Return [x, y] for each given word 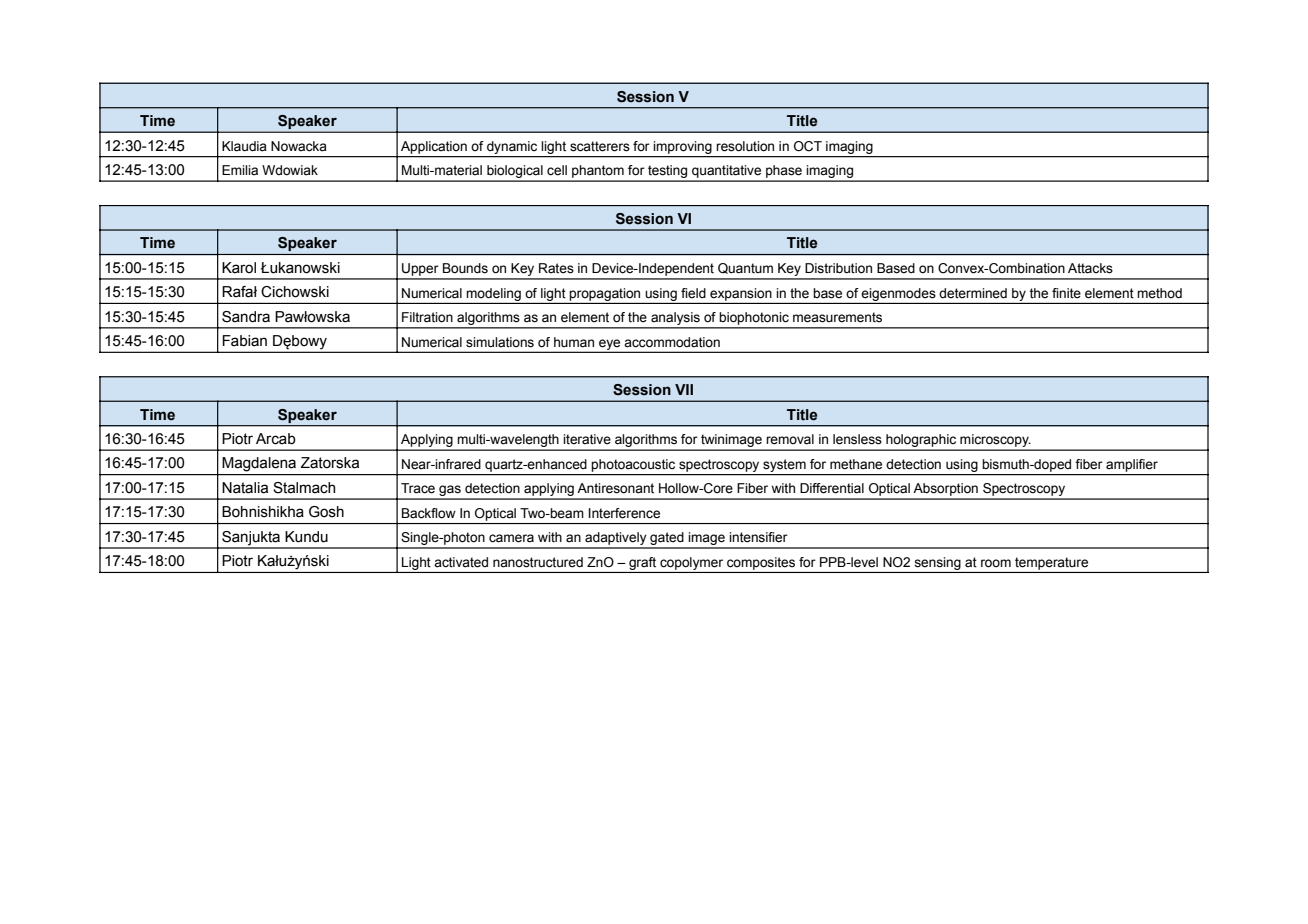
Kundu [306, 537]
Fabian [244, 341]
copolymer [691, 563]
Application [434, 147]
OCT [808, 146]
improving [683, 147]
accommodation [672, 342]
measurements [837, 317]
